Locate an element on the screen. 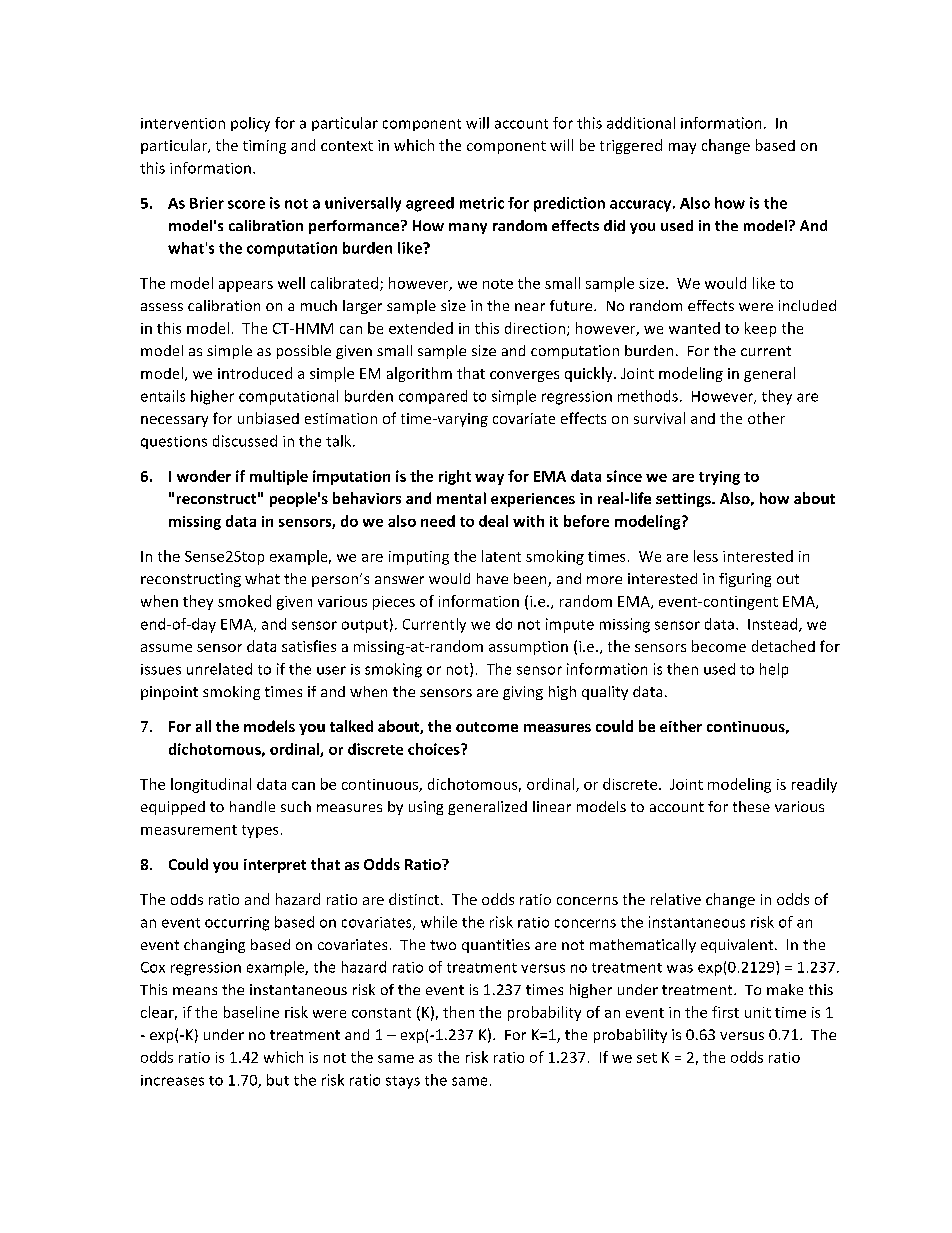 The height and width of the screenshot is (1233, 952). have is located at coordinates (492, 578).
